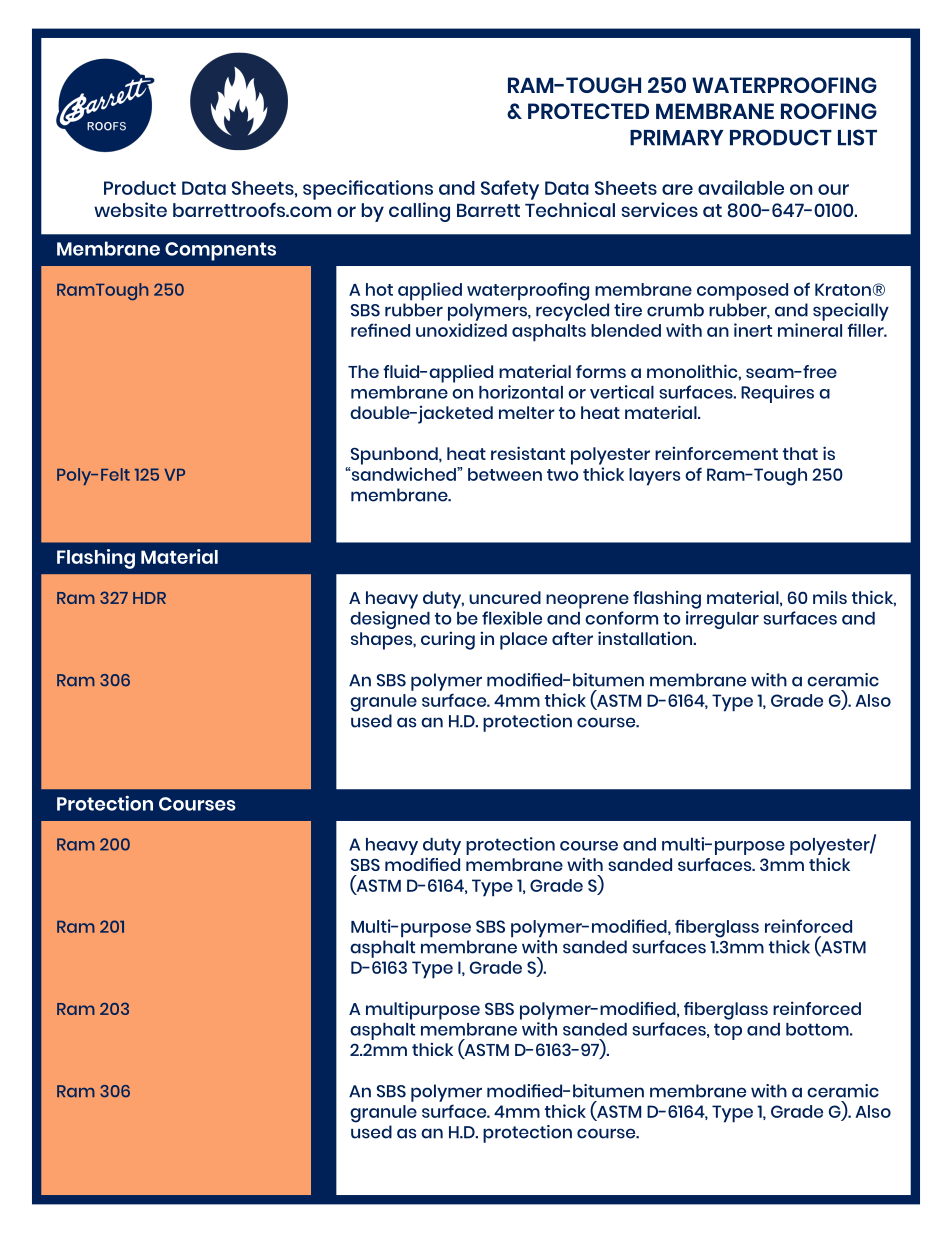 The width and height of the document is (952, 1233). I want to click on top, so click(728, 1031).
